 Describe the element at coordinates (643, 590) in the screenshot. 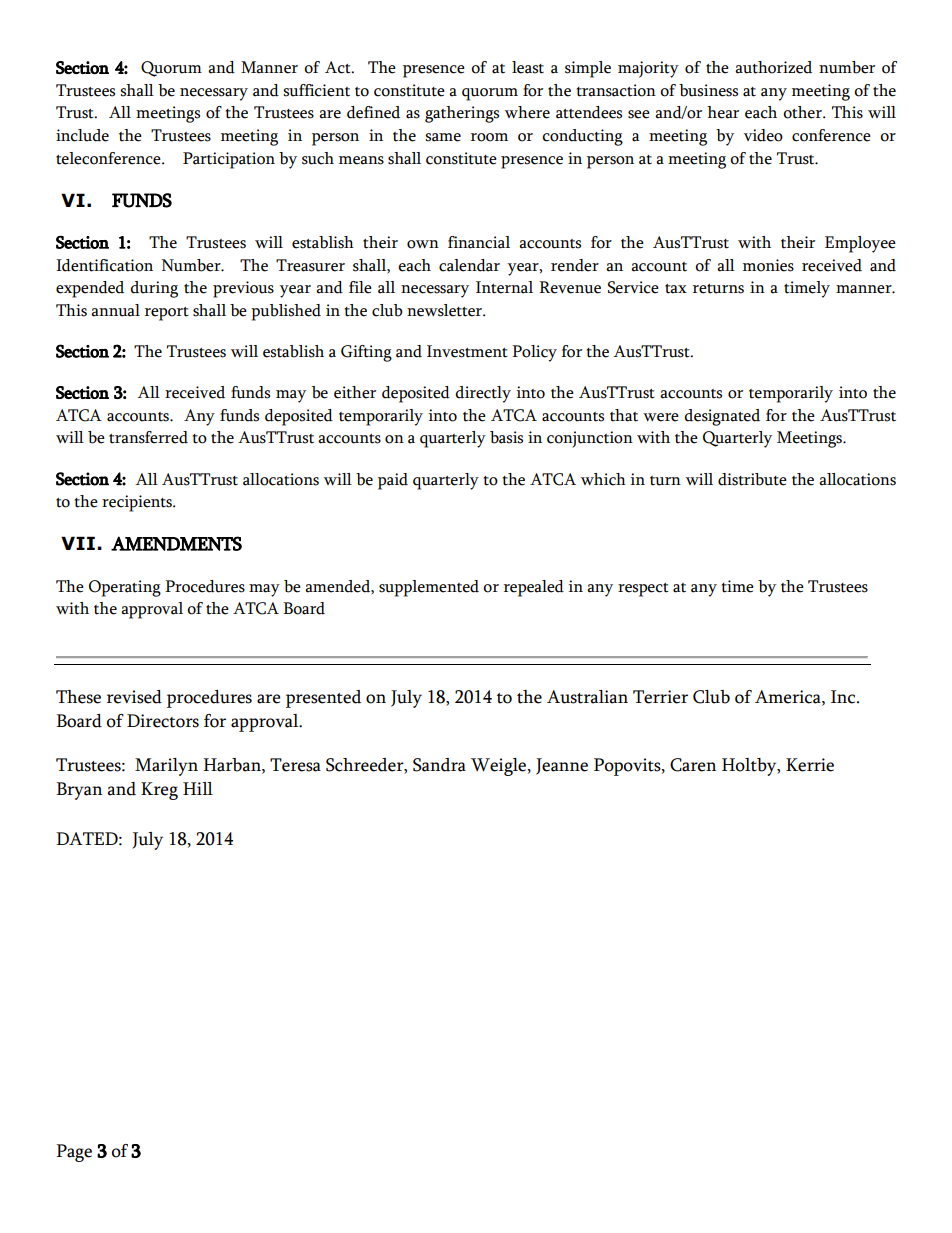

I see `respect` at that location.
